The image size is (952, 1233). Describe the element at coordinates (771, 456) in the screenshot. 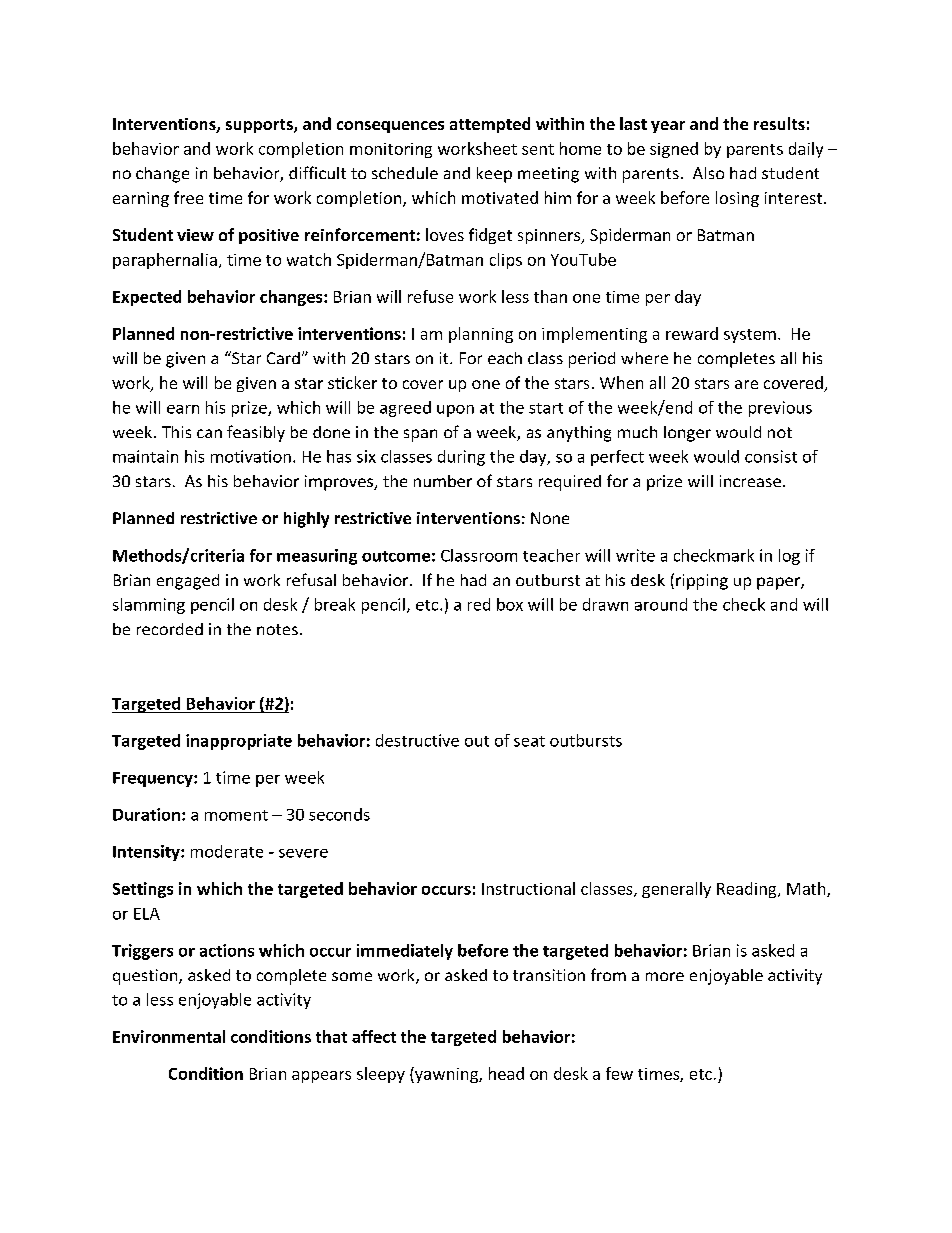

I see `consist` at that location.
